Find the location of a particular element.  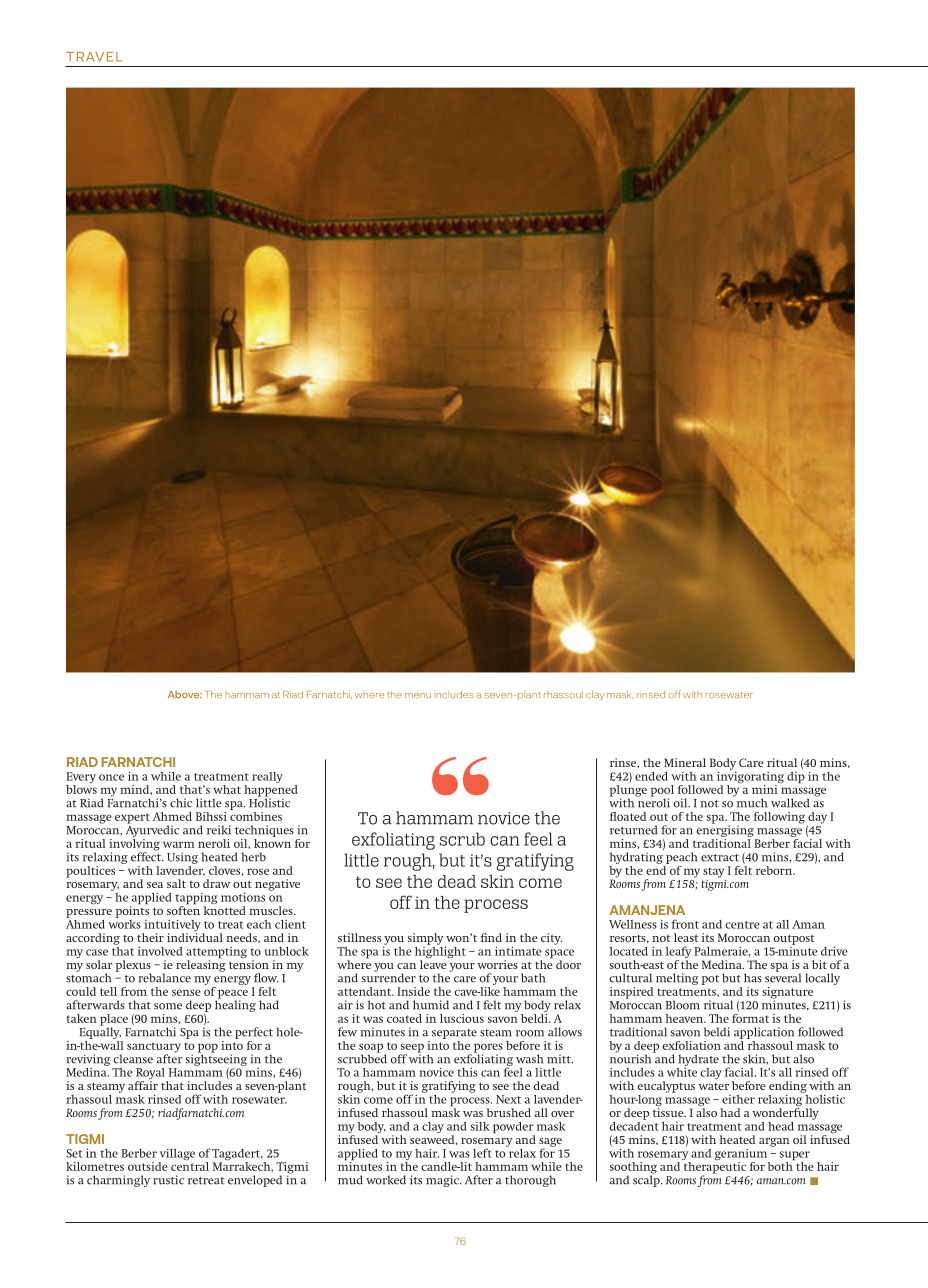

invigorating is located at coordinates (750, 777).
